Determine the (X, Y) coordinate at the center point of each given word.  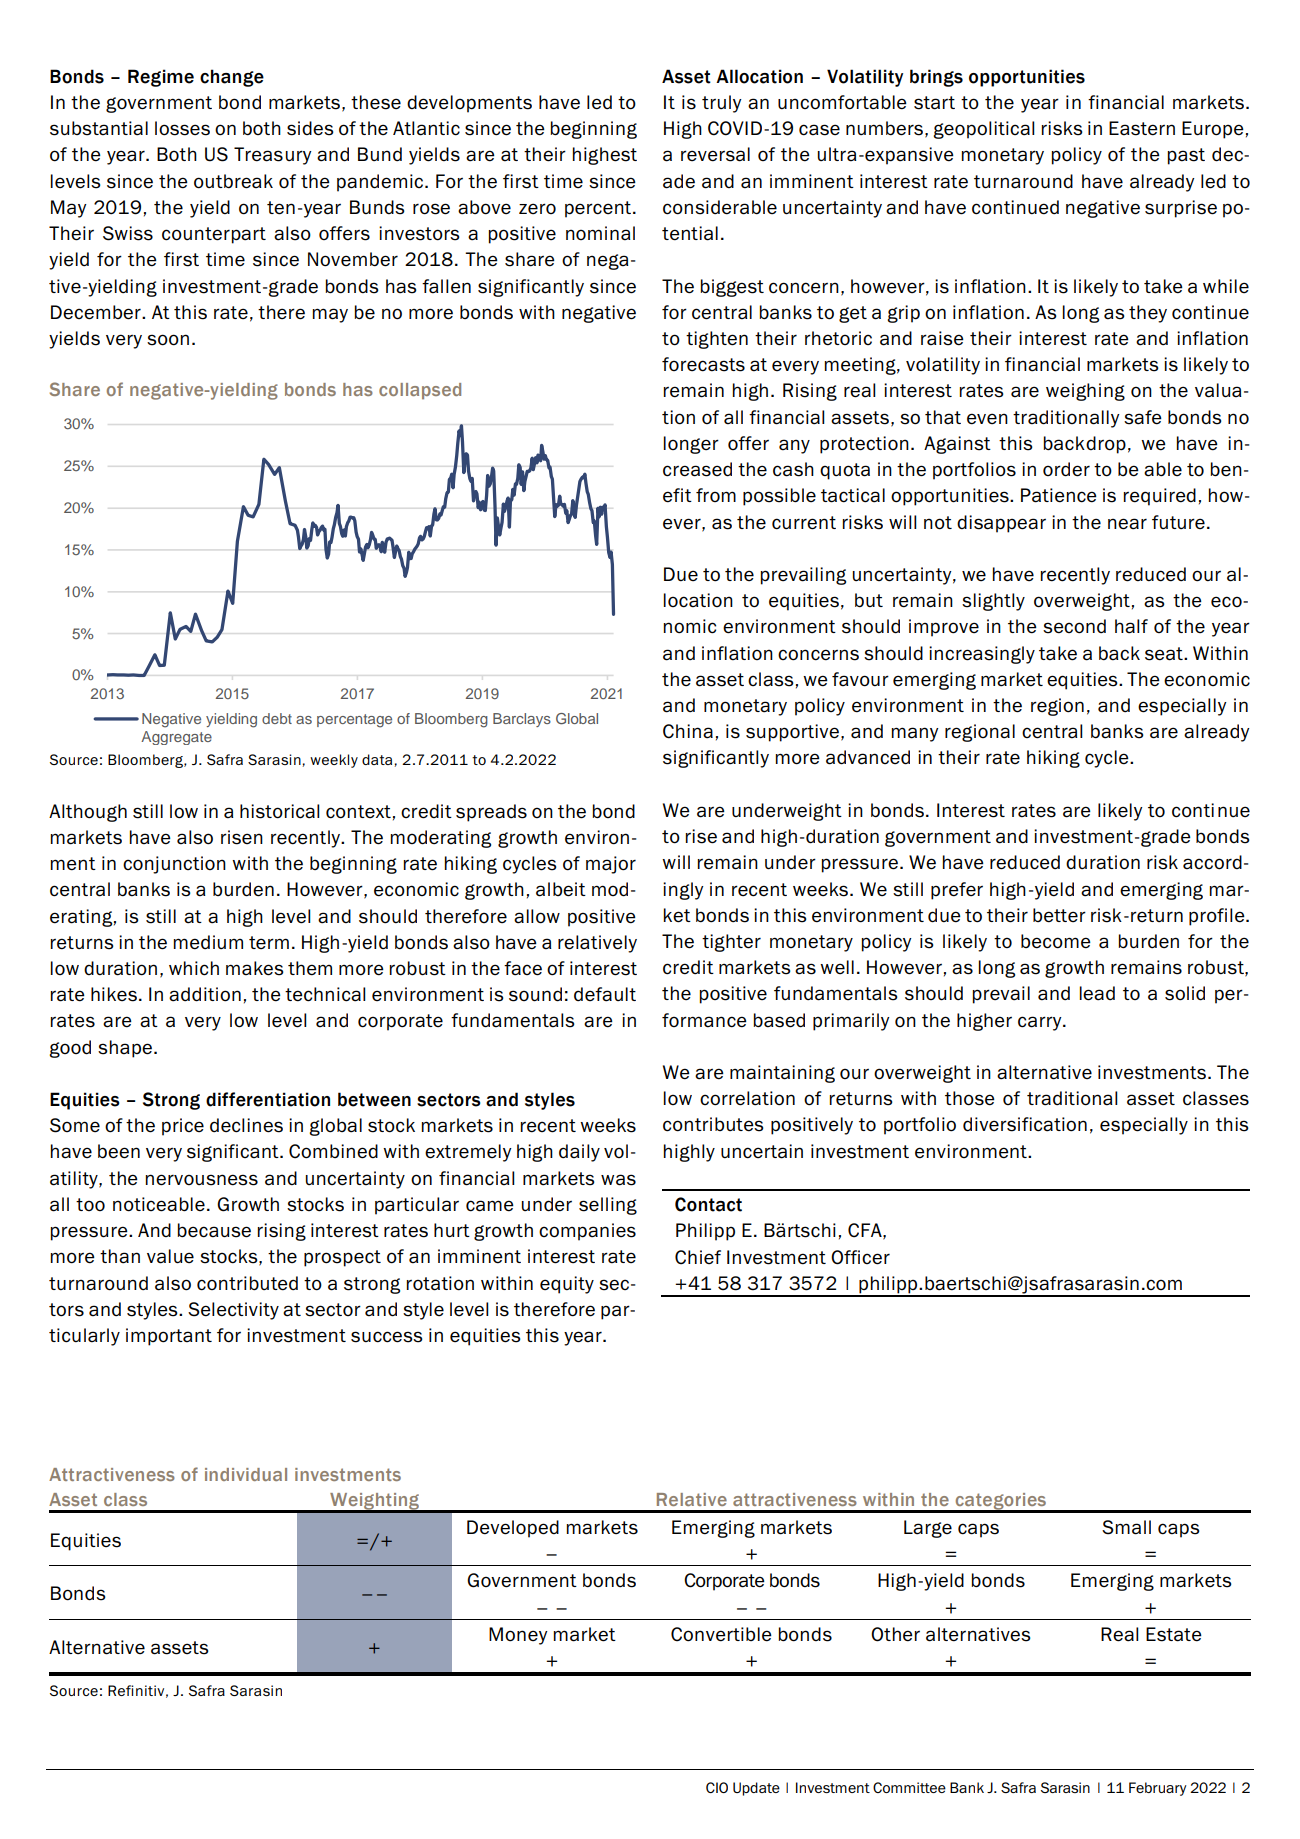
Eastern (1142, 128)
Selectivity (233, 1311)
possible (779, 497)
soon (168, 340)
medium (208, 942)
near (1127, 524)
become (1056, 941)
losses (182, 128)
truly (722, 104)
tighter (731, 943)
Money (518, 1636)
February (1158, 1789)
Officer (860, 1257)
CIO (717, 1787)
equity (567, 1285)
